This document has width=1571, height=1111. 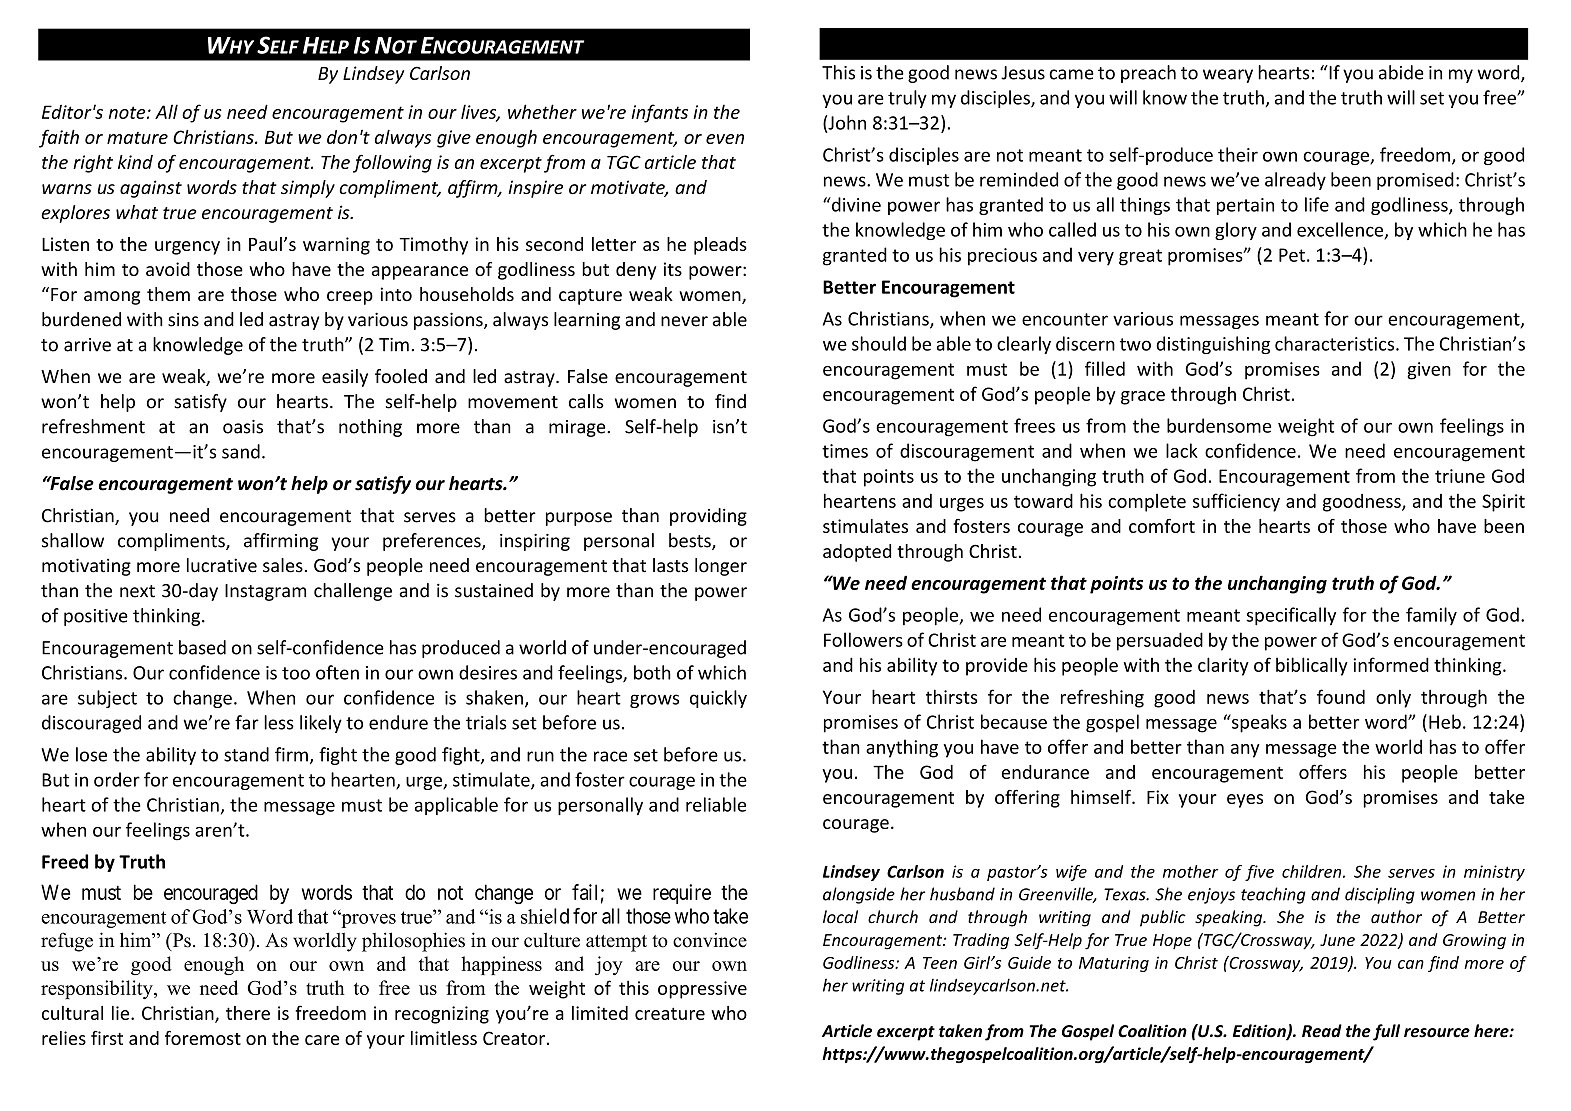 What do you see at coordinates (718, 699) in the document?
I see `quickly` at bounding box center [718, 699].
